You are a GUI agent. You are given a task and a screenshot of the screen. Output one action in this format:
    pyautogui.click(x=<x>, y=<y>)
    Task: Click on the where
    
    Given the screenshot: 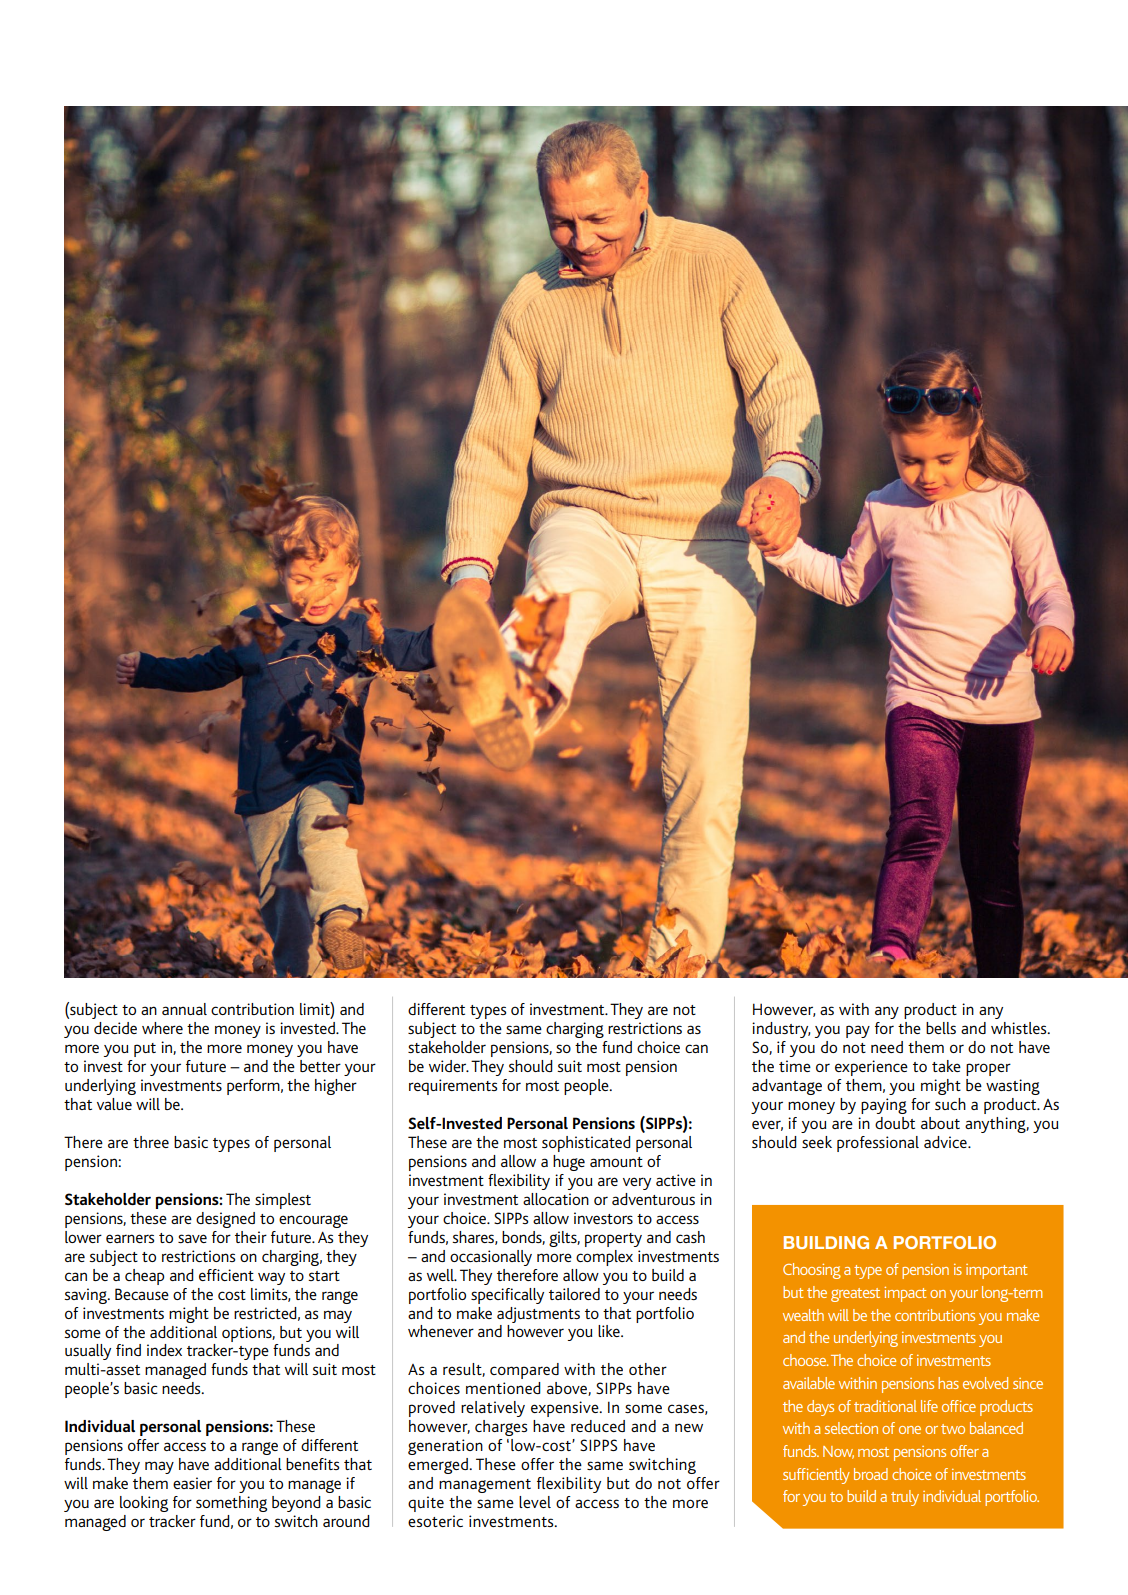 What is the action you would take?
    pyautogui.click(x=162, y=1028)
